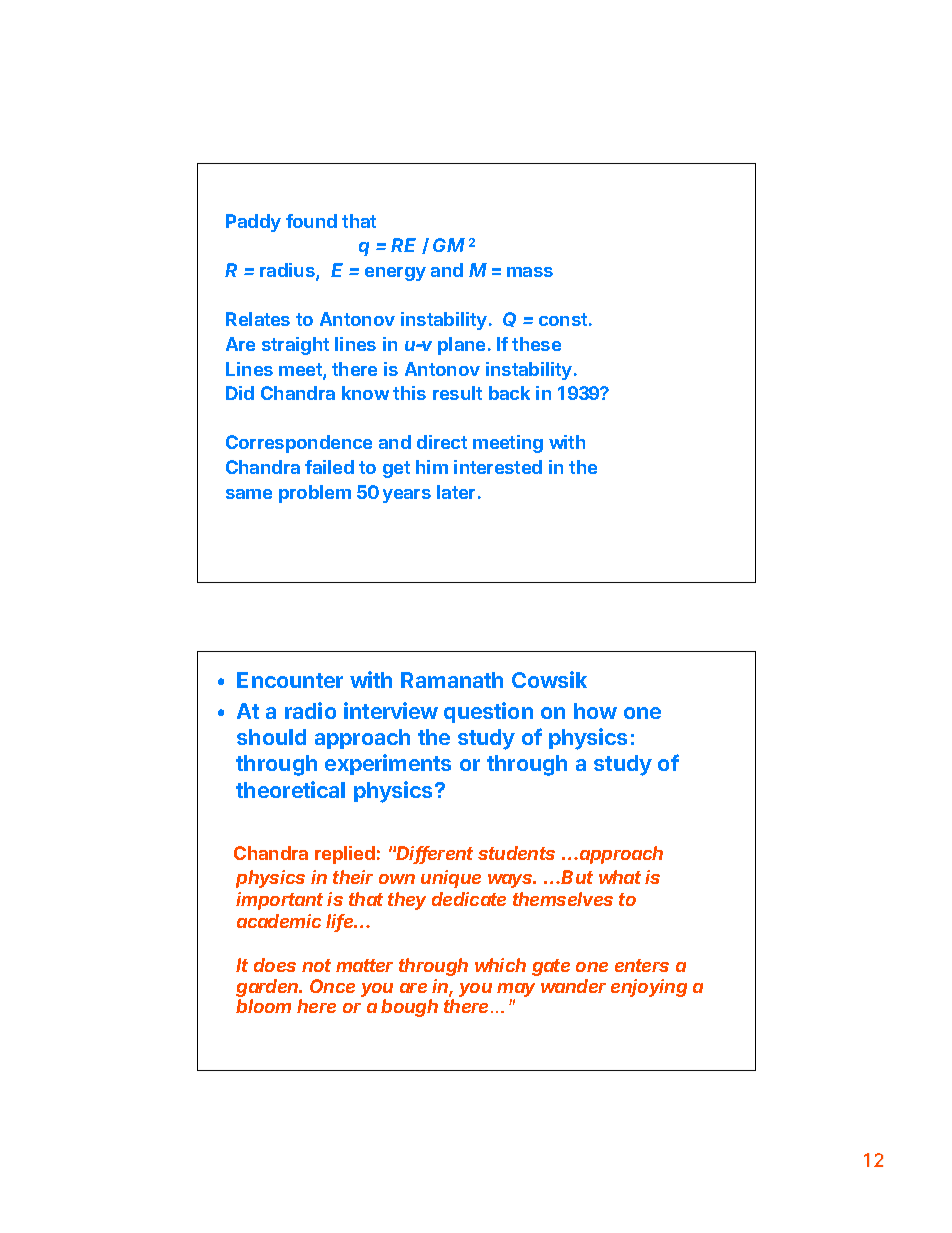  Describe the element at coordinates (488, 712) in the screenshot. I see `question` at that location.
